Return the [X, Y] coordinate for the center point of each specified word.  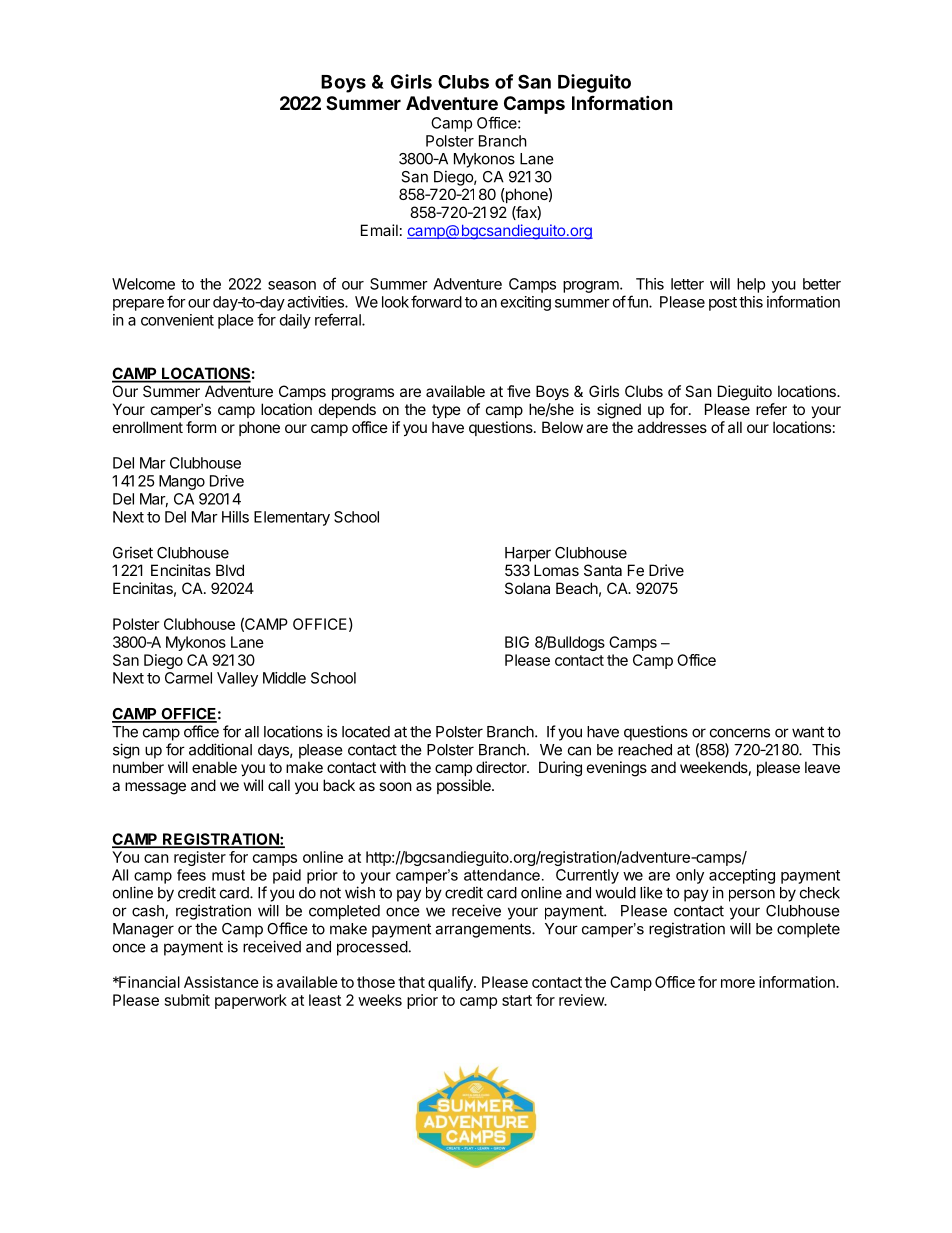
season [292, 285]
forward [436, 301]
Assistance [221, 982]
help [751, 285]
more [738, 983]
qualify [451, 983]
